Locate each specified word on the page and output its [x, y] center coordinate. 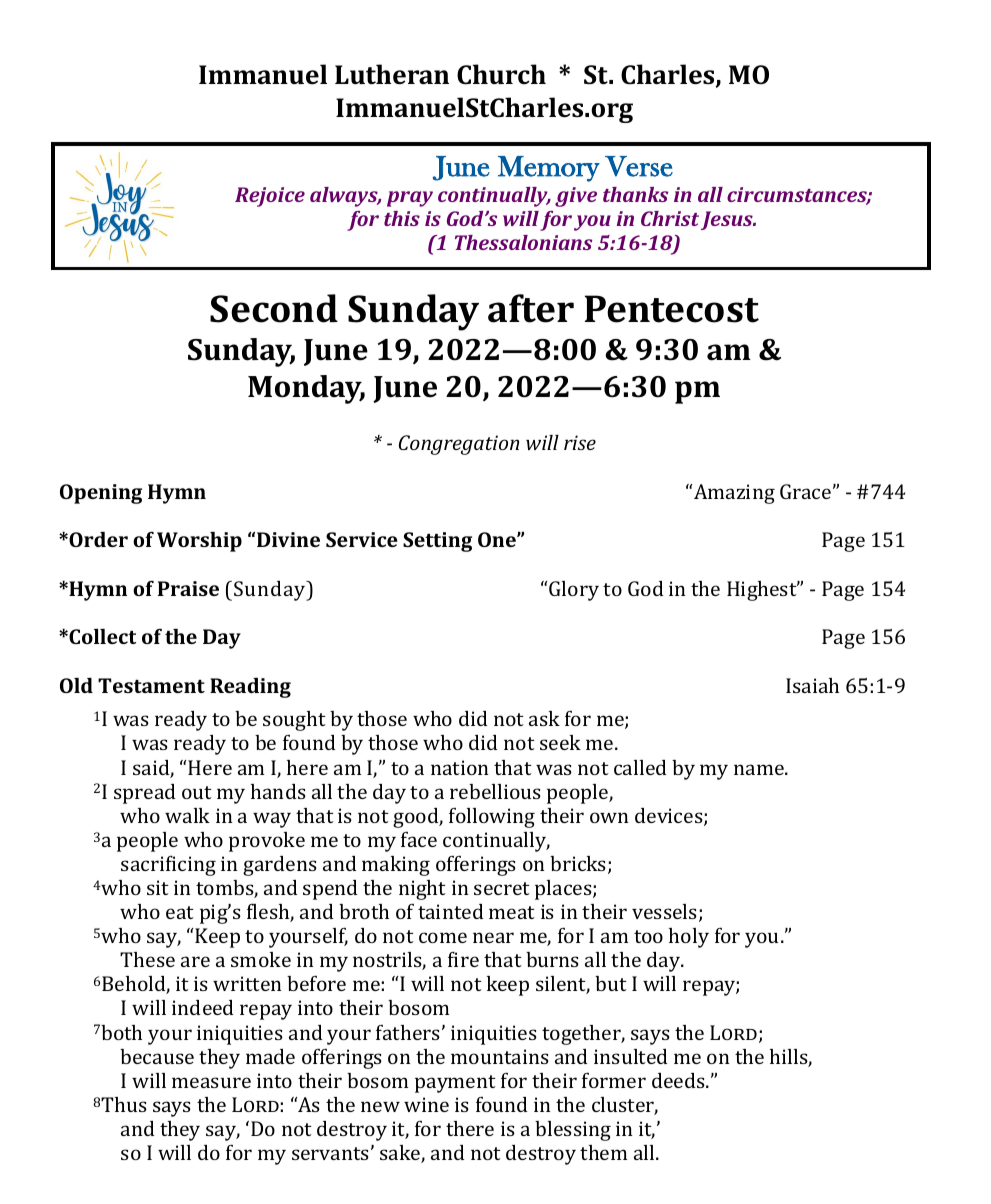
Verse [639, 166]
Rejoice [270, 197]
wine [426, 1104]
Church [501, 74]
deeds [679, 1080]
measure [211, 1082]
